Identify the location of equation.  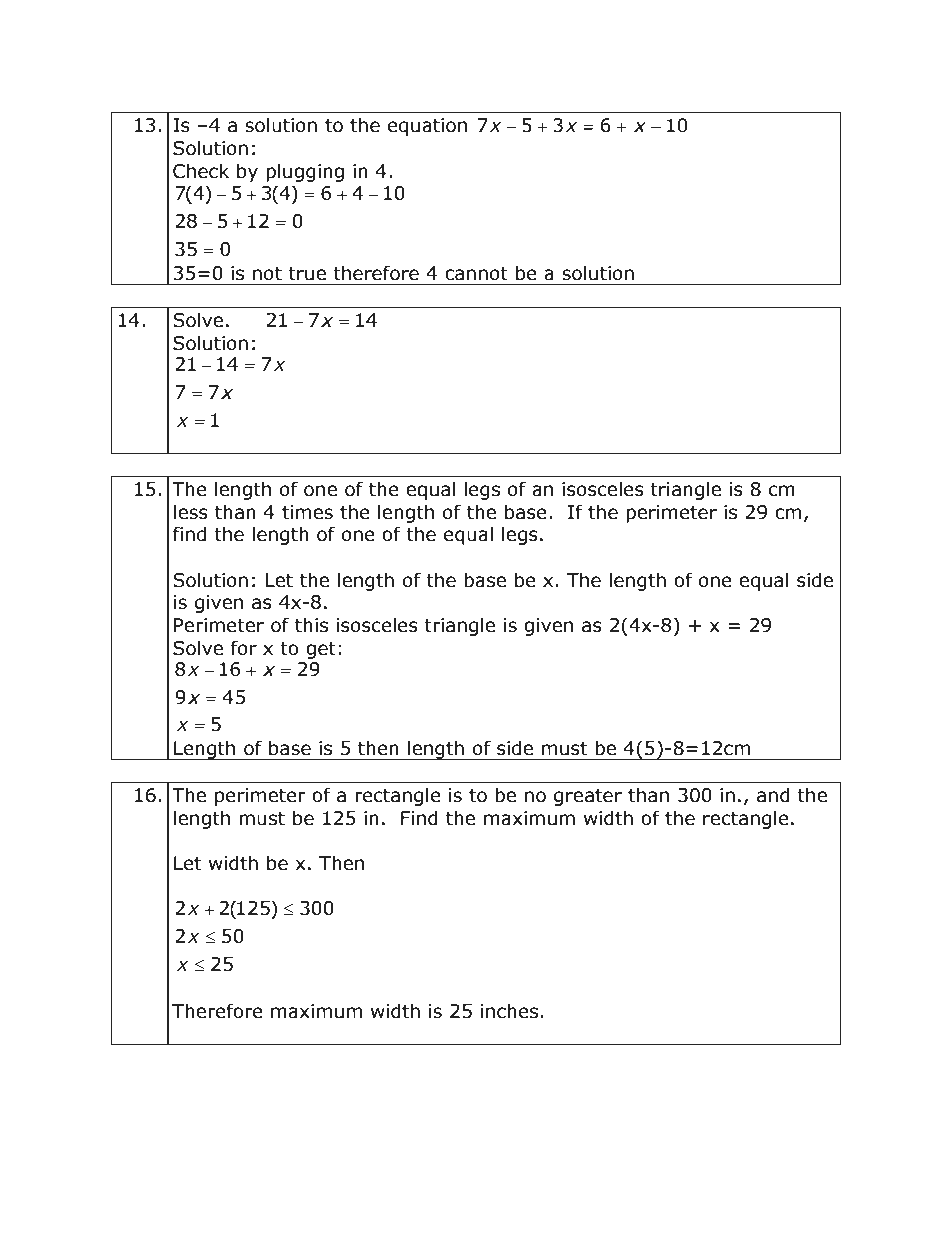
(427, 127).
